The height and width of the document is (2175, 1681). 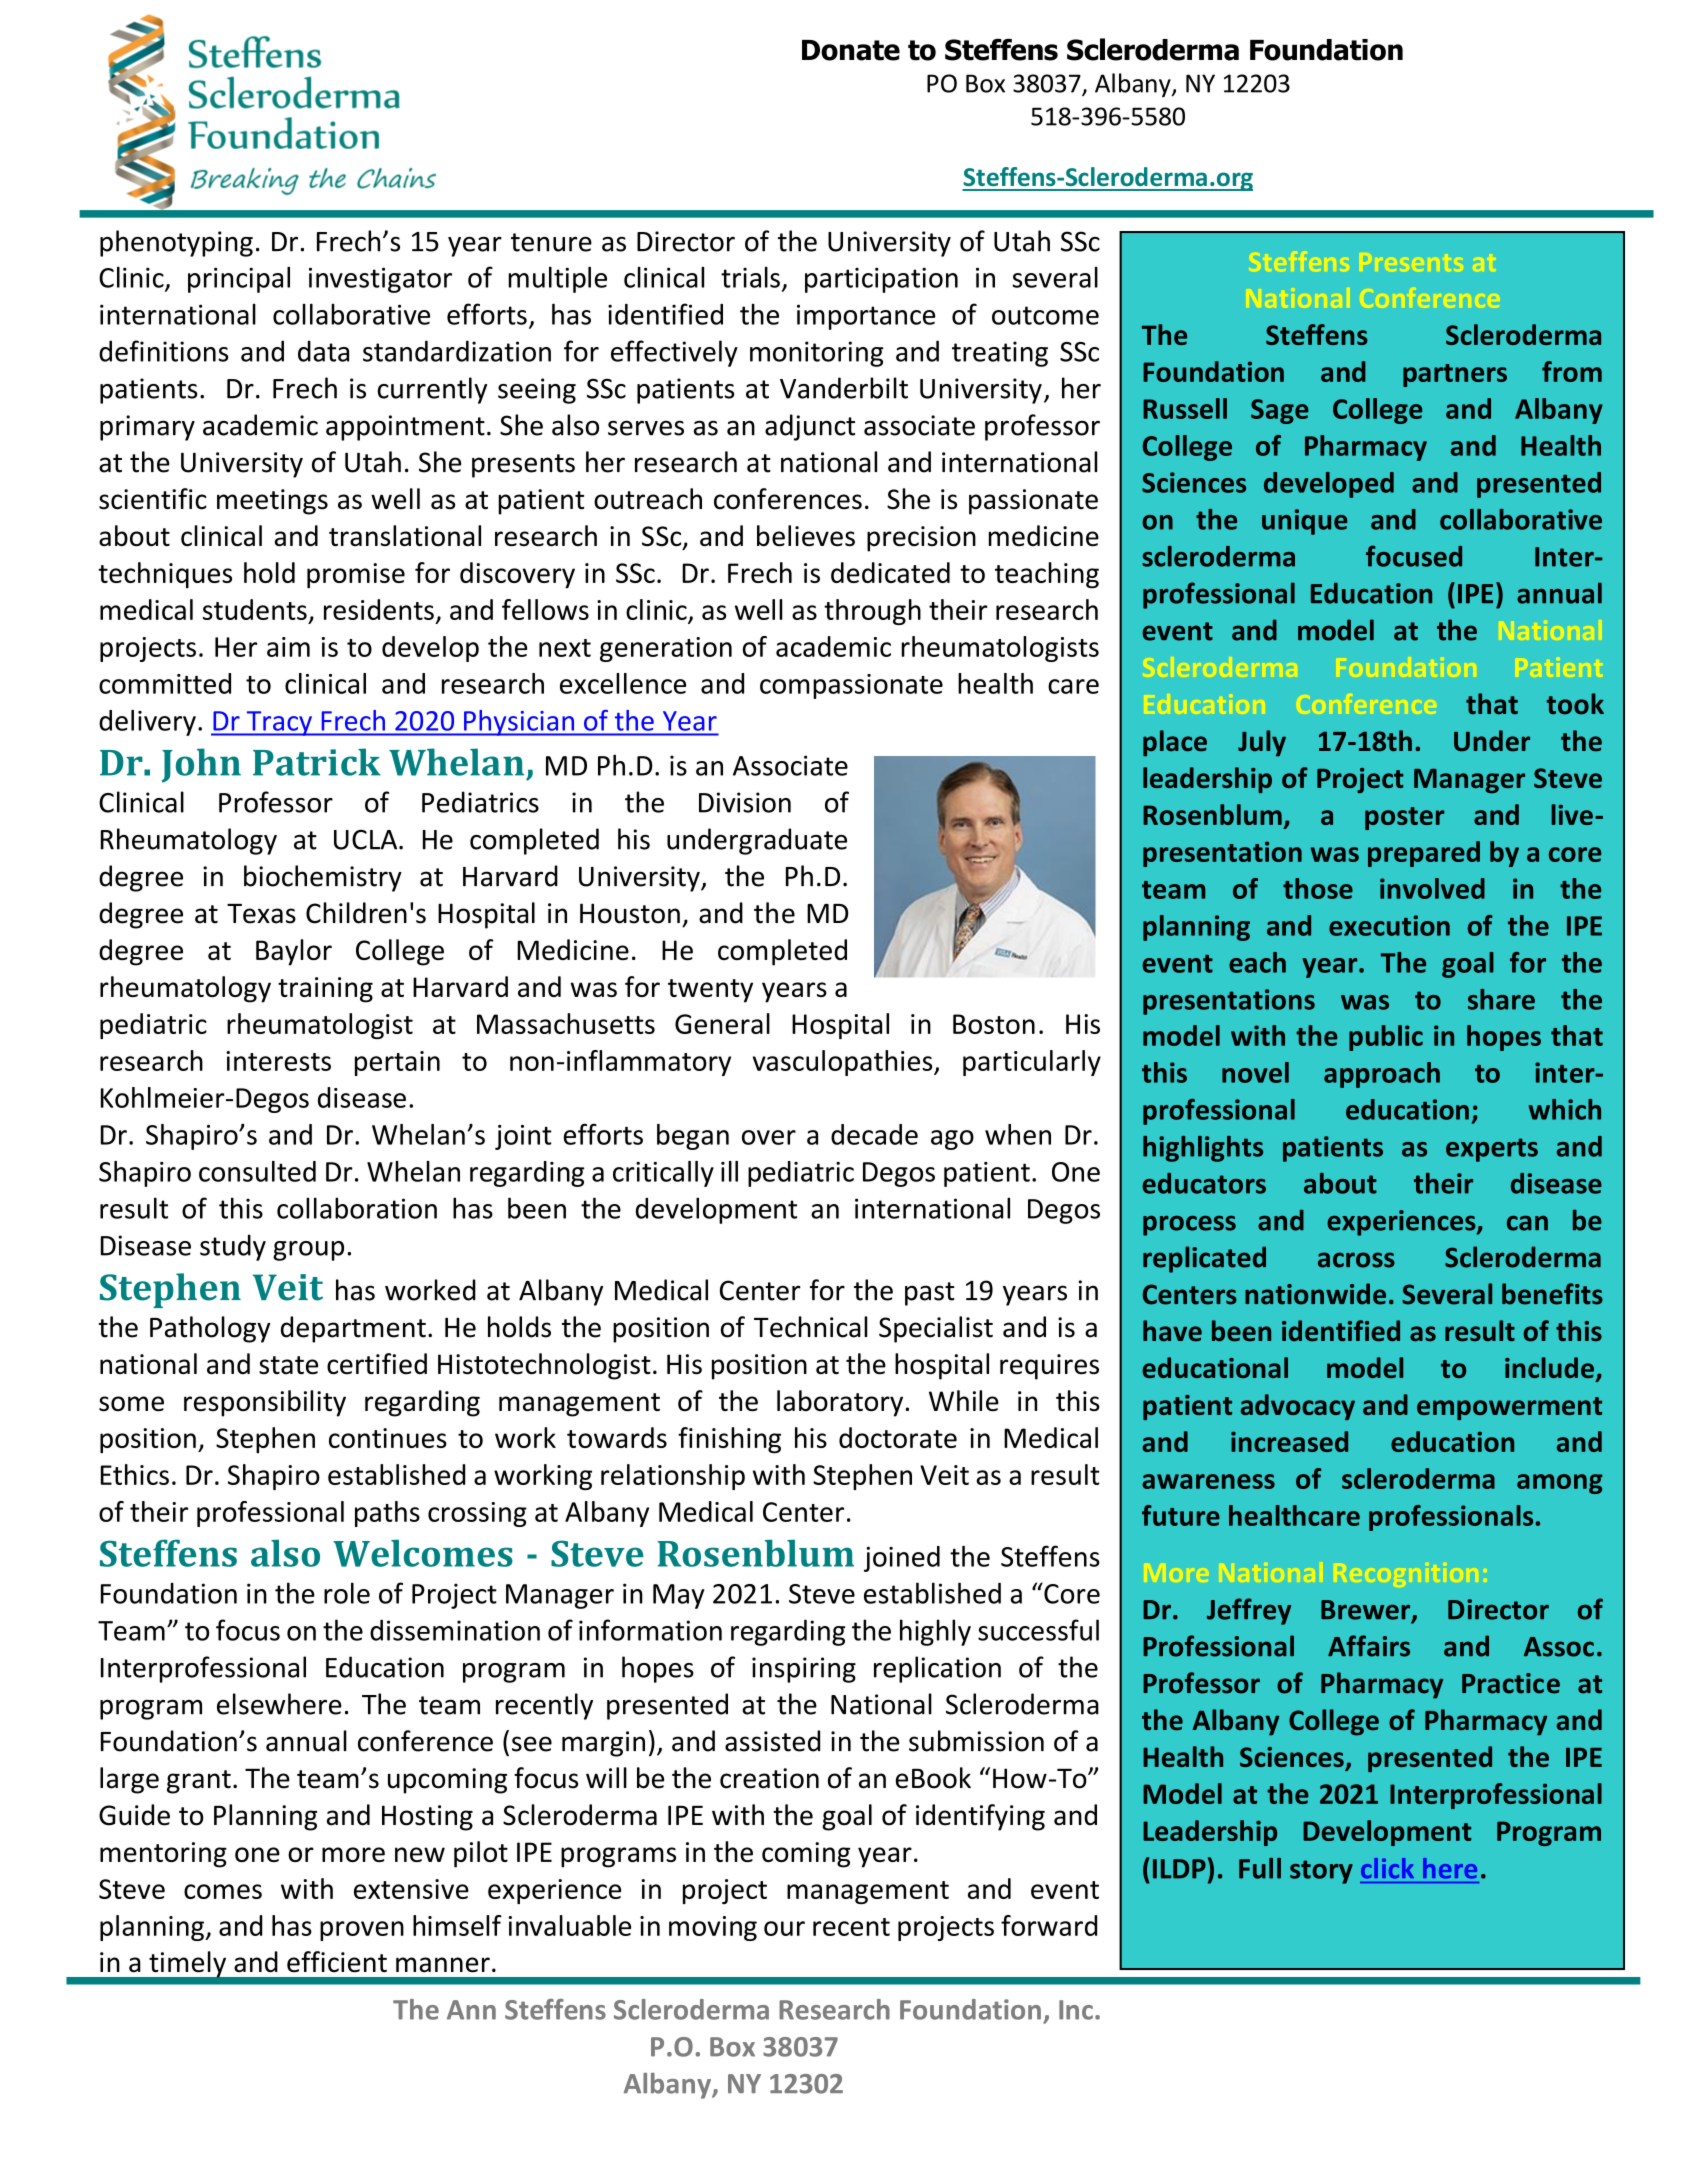 I want to click on phenotyping, so click(x=176, y=243).
